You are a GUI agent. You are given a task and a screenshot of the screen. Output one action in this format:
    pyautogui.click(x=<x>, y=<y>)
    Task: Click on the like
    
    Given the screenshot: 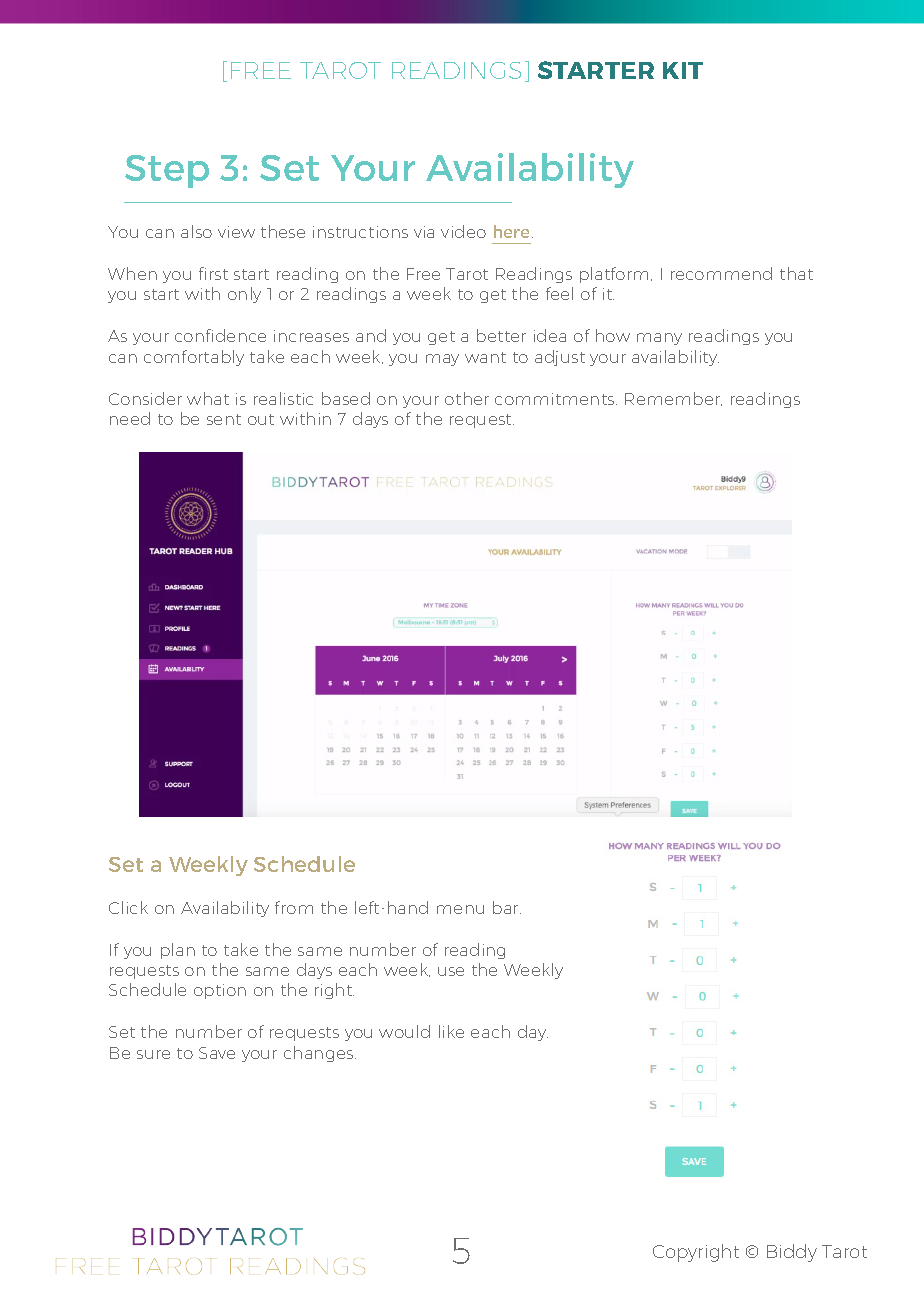 What is the action you would take?
    pyautogui.click(x=451, y=1031)
